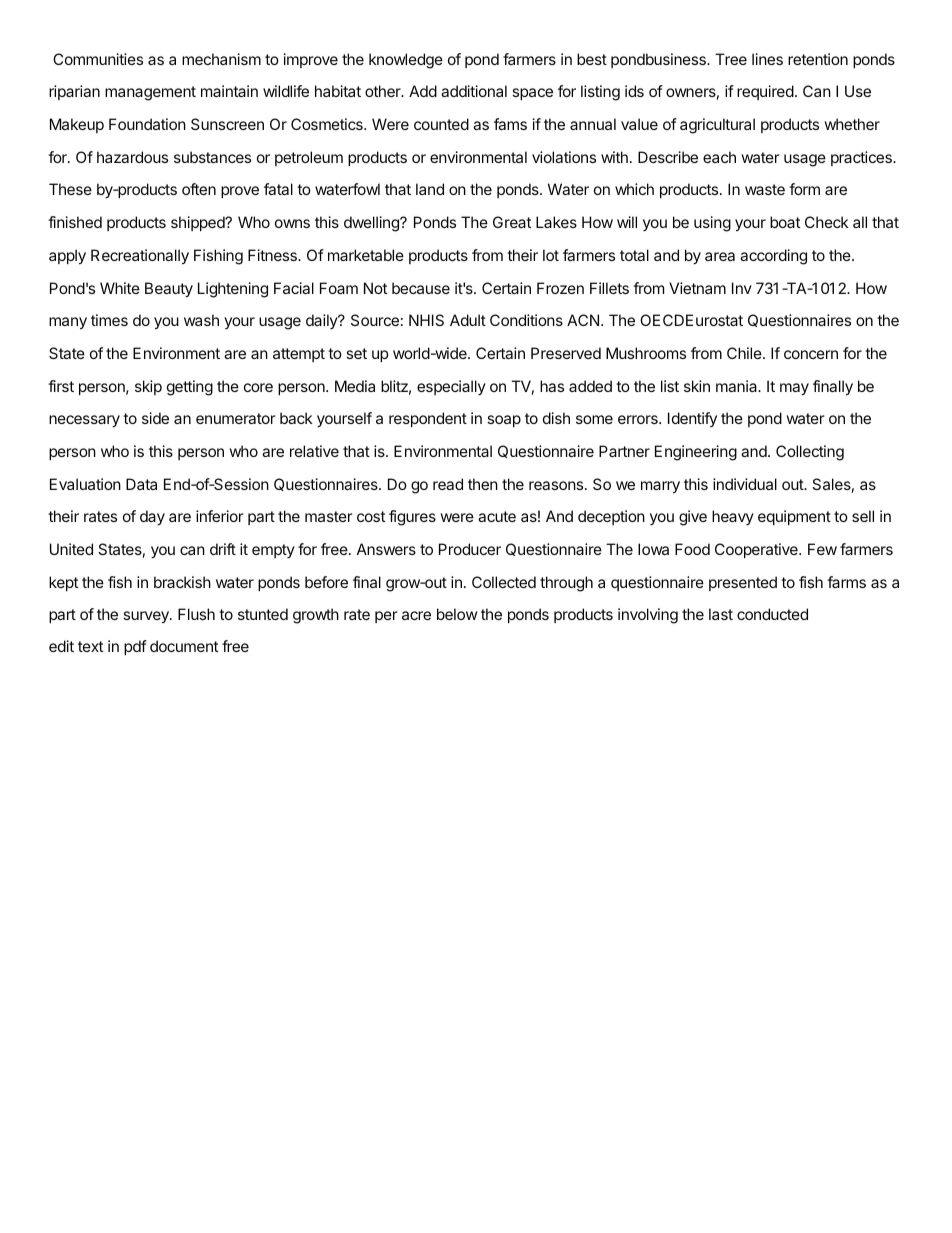  What do you see at coordinates (150, 93) in the screenshot?
I see `management` at bounding box center [150, 93].
